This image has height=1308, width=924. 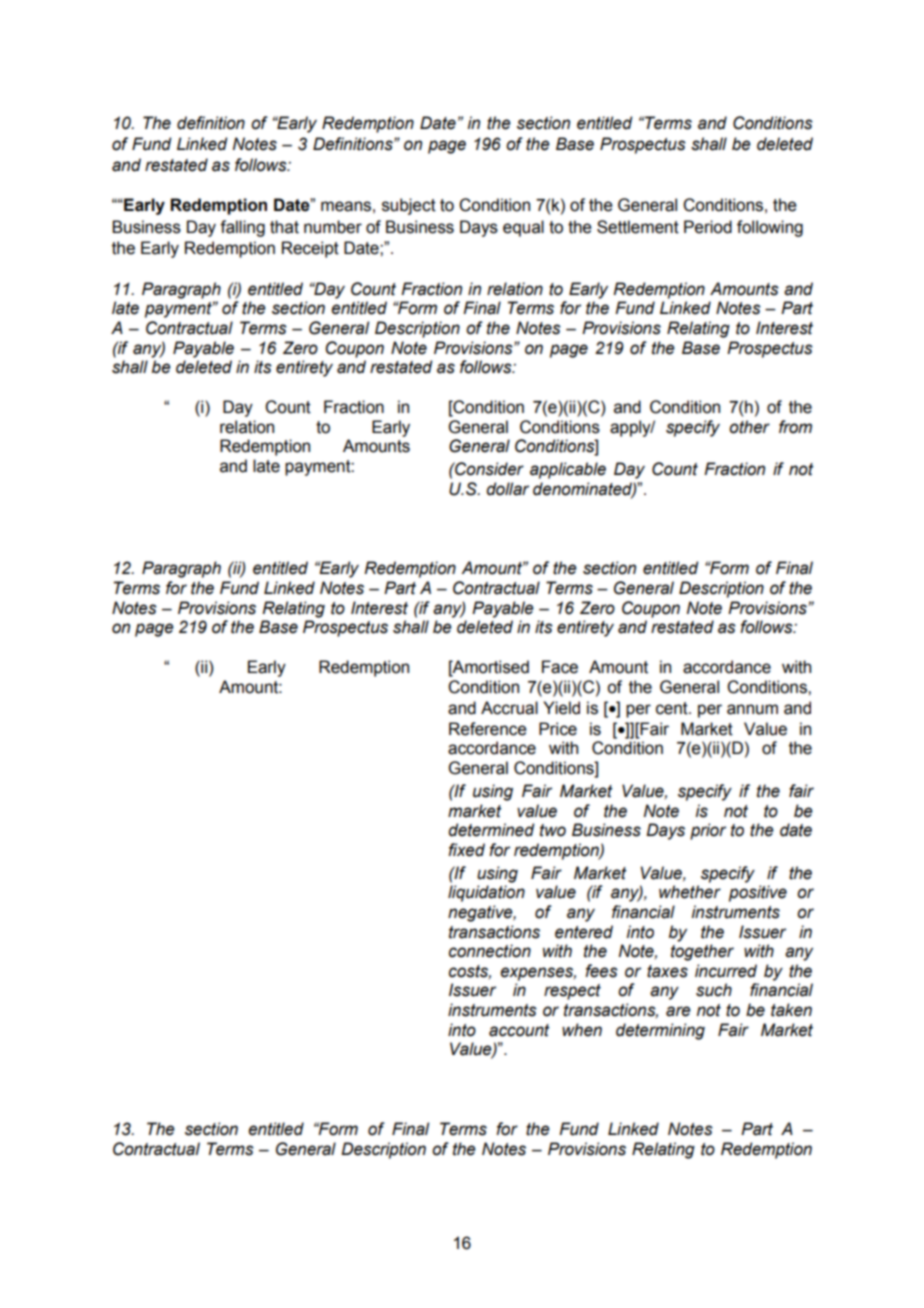 What do you see at coordinates (752, 709) in the image?
I see `annum` at bounding box center [752, 709].
